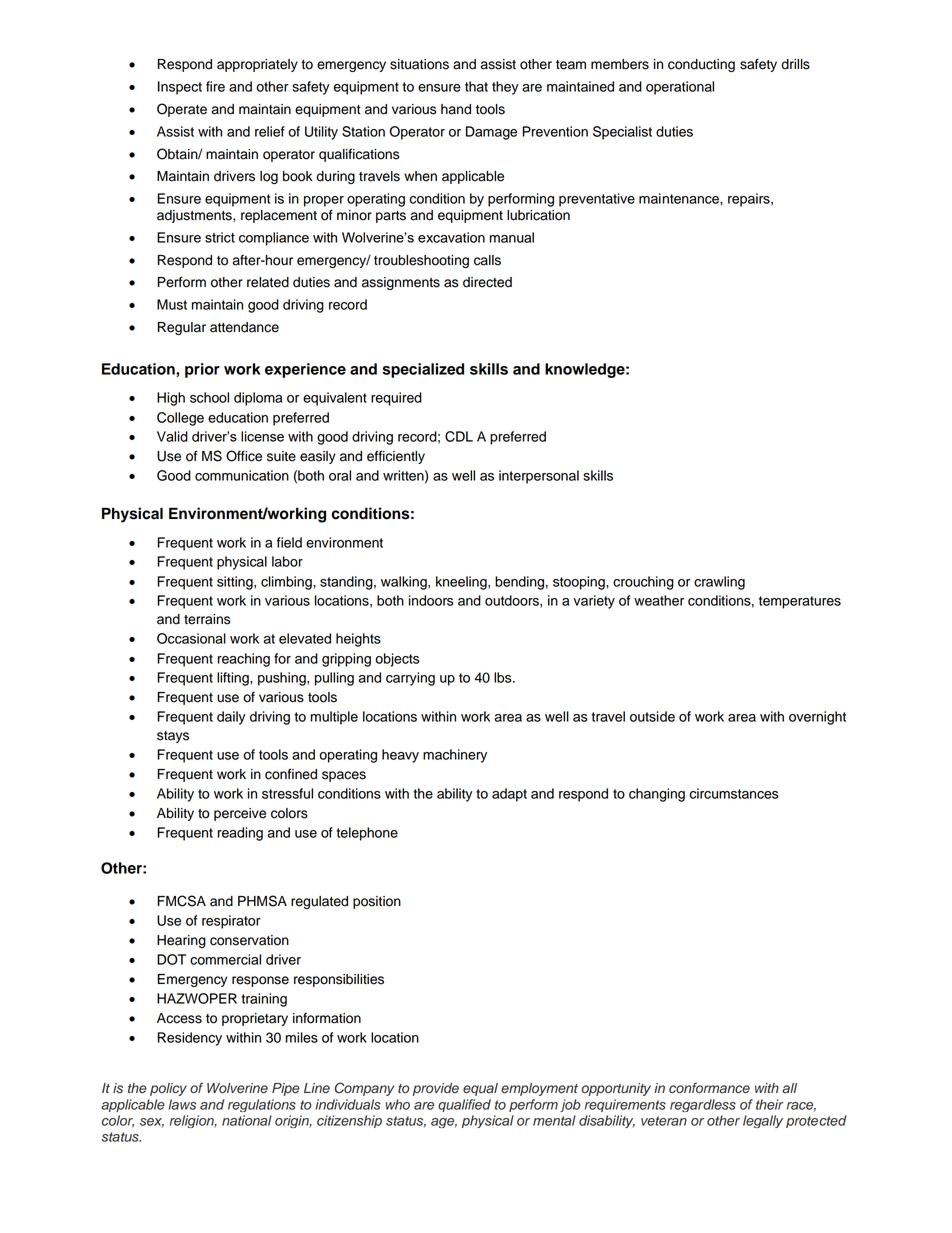 Image resolution: width=952 pixels, height=1233 pixels. Describe the element at coordinates (709, 1088) in the page. I see `conformance` at that location.
